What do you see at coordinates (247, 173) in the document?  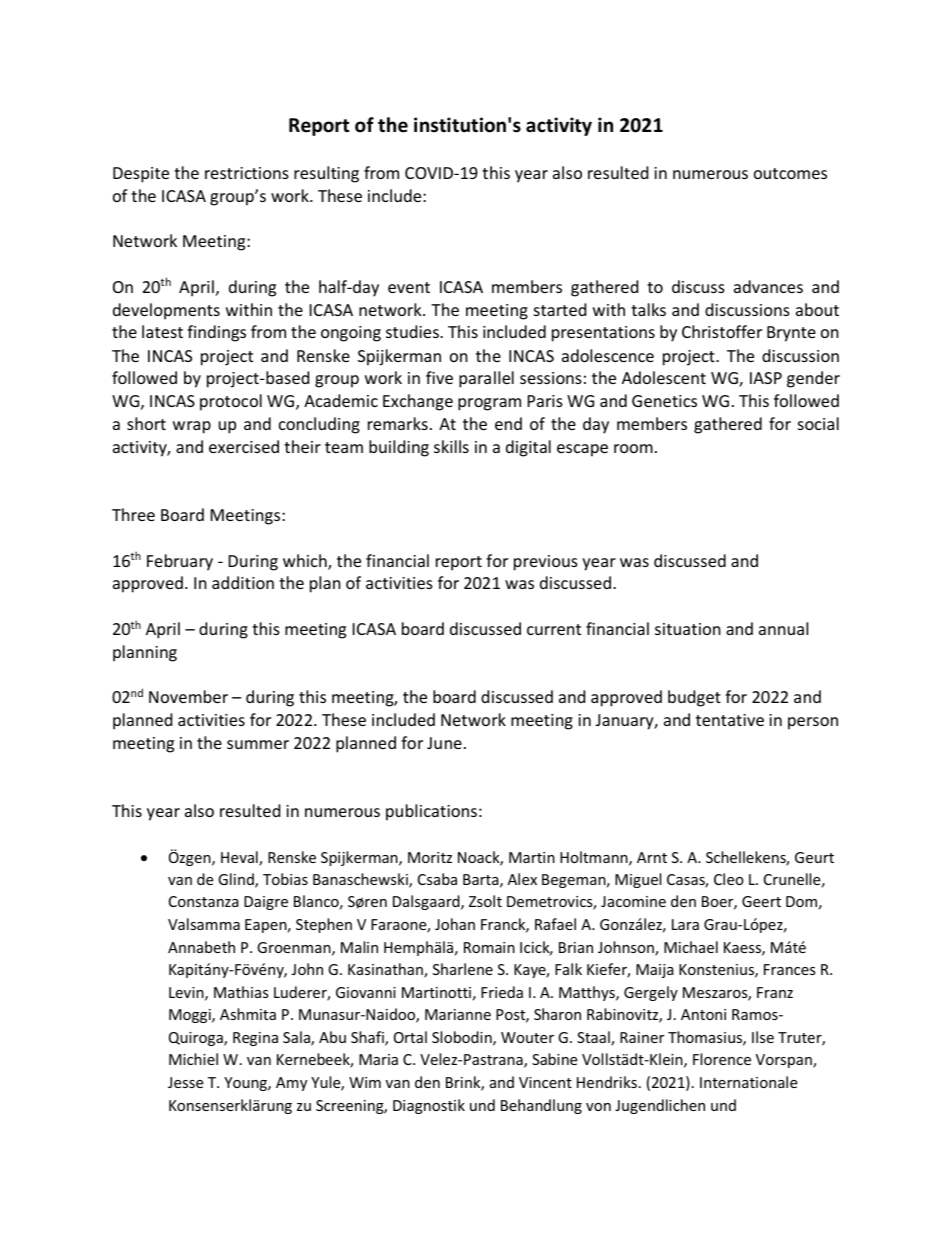 I see `restrictions` at bounding box center [247, 173].
